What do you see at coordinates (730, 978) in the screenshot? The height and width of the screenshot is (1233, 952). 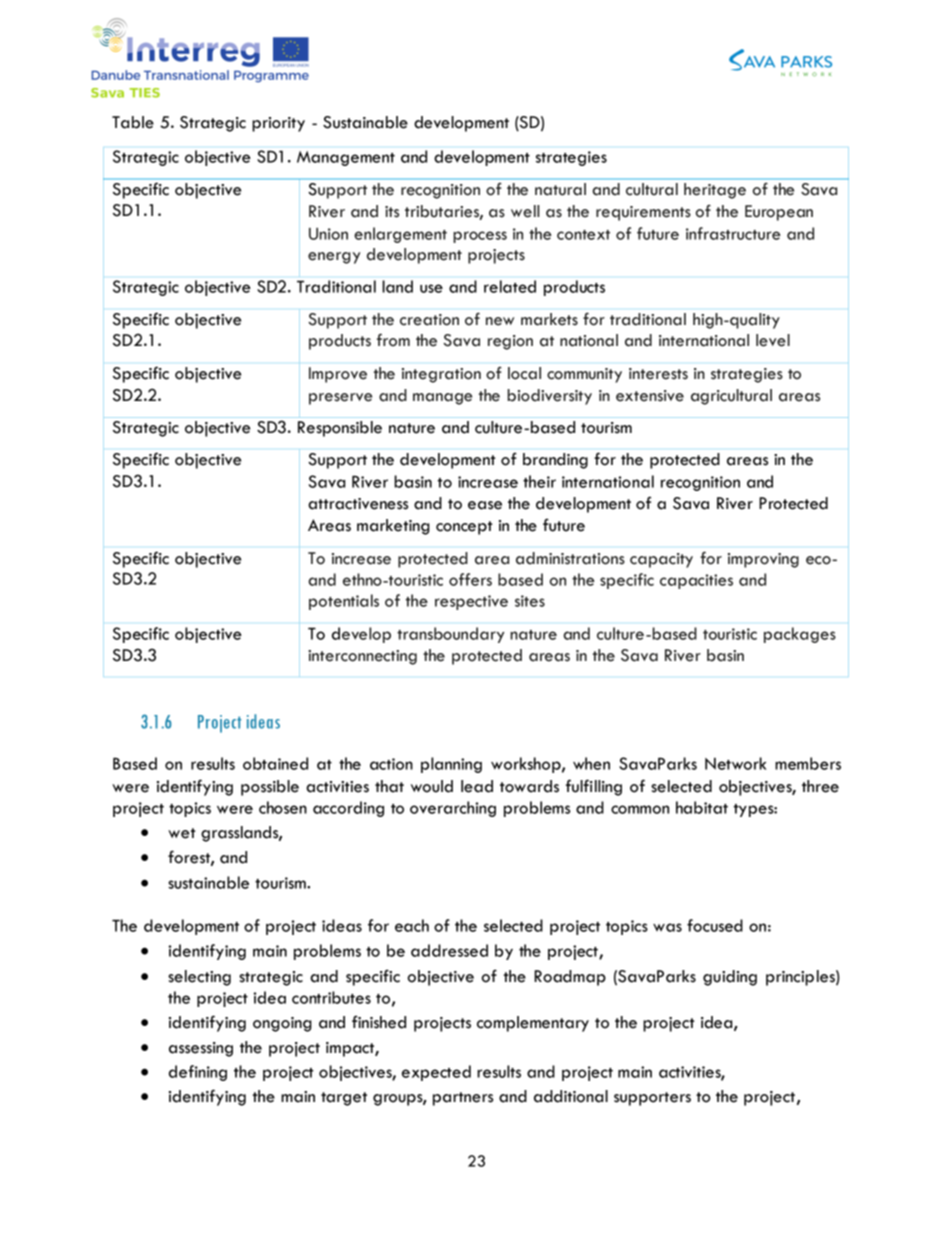 I see `guiding` at bounding box center [730, 978].
